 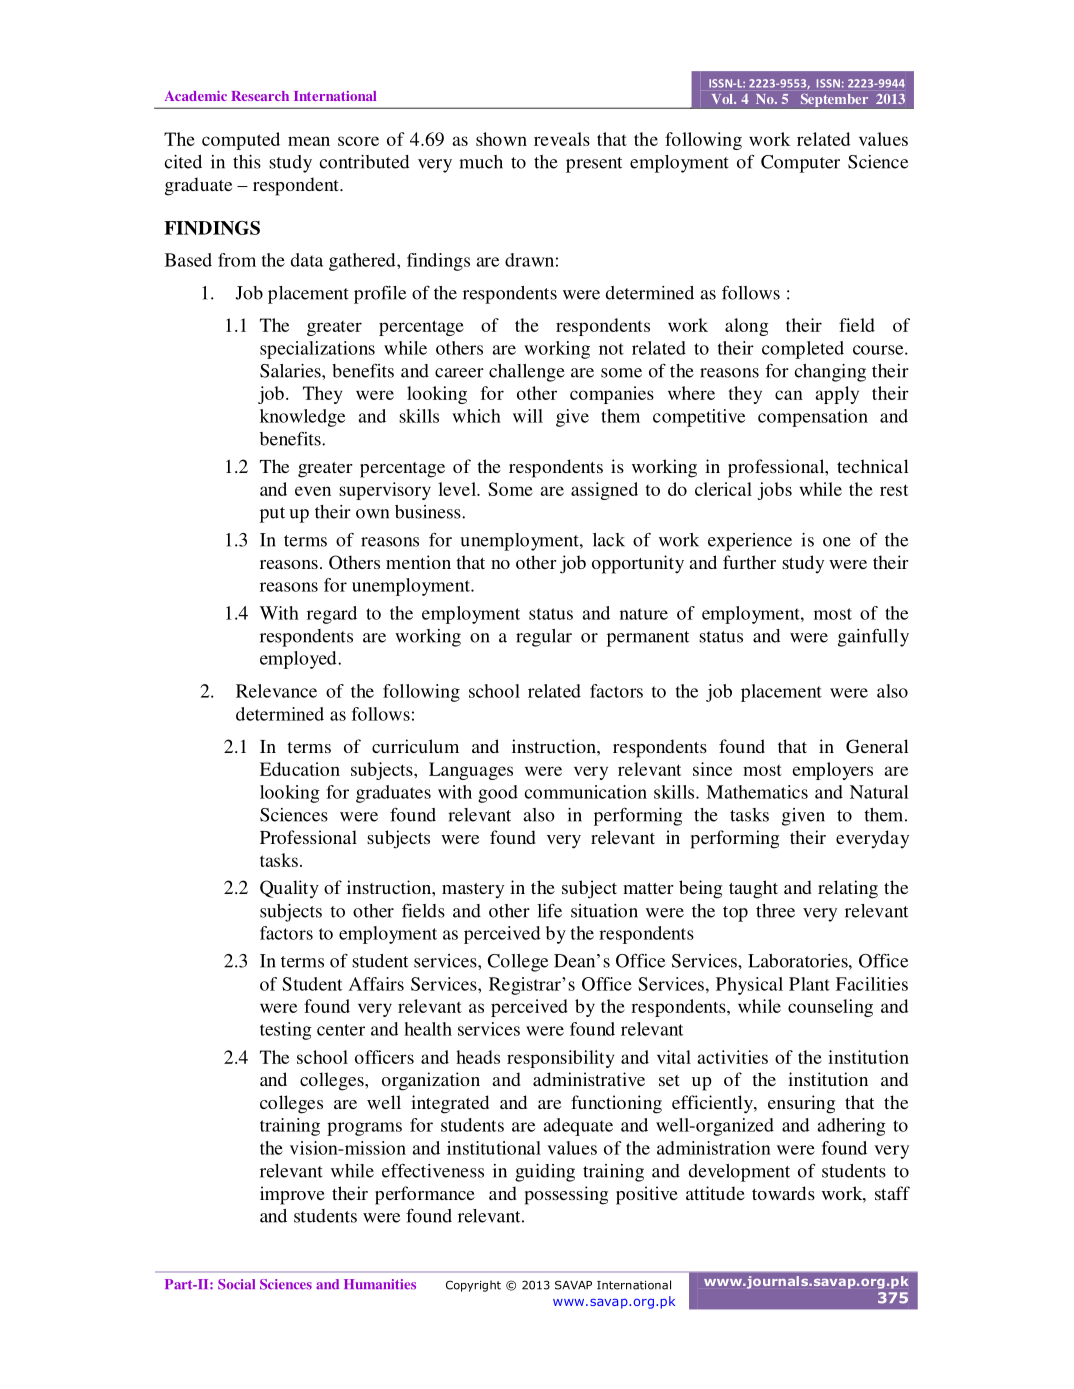 What do you see at coordinates (236, 1284) in the page?
I see `Social` at bounding box center [236, 1284].
